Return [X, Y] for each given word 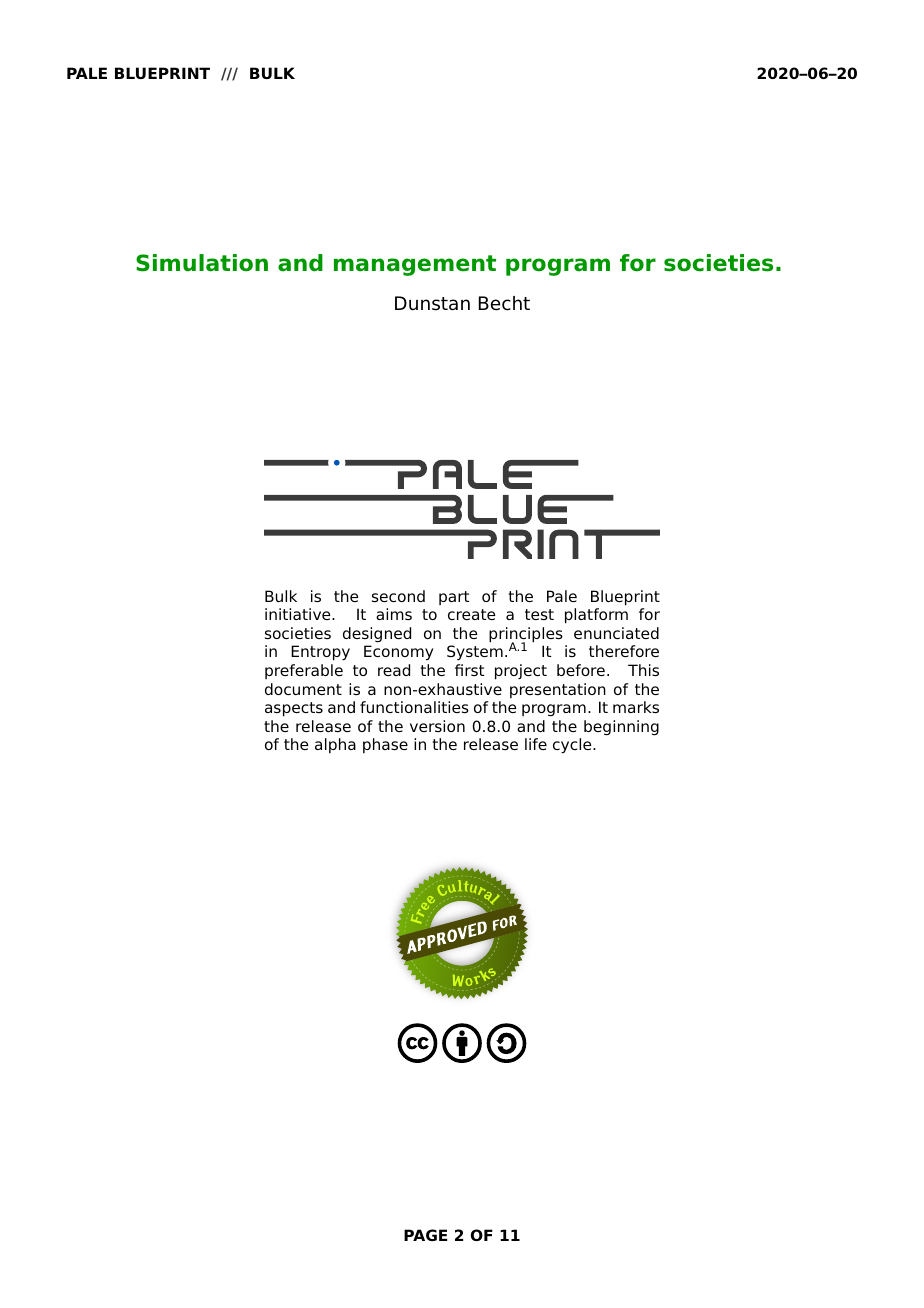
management [415, 265]
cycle [573, 746]
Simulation [202, 263]
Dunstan [432, 303]
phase [385, 745]
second [398, 596]
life [536, 744]
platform [596, 616]
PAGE [425, 1235]
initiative [299, 614]
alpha [335, 745]
